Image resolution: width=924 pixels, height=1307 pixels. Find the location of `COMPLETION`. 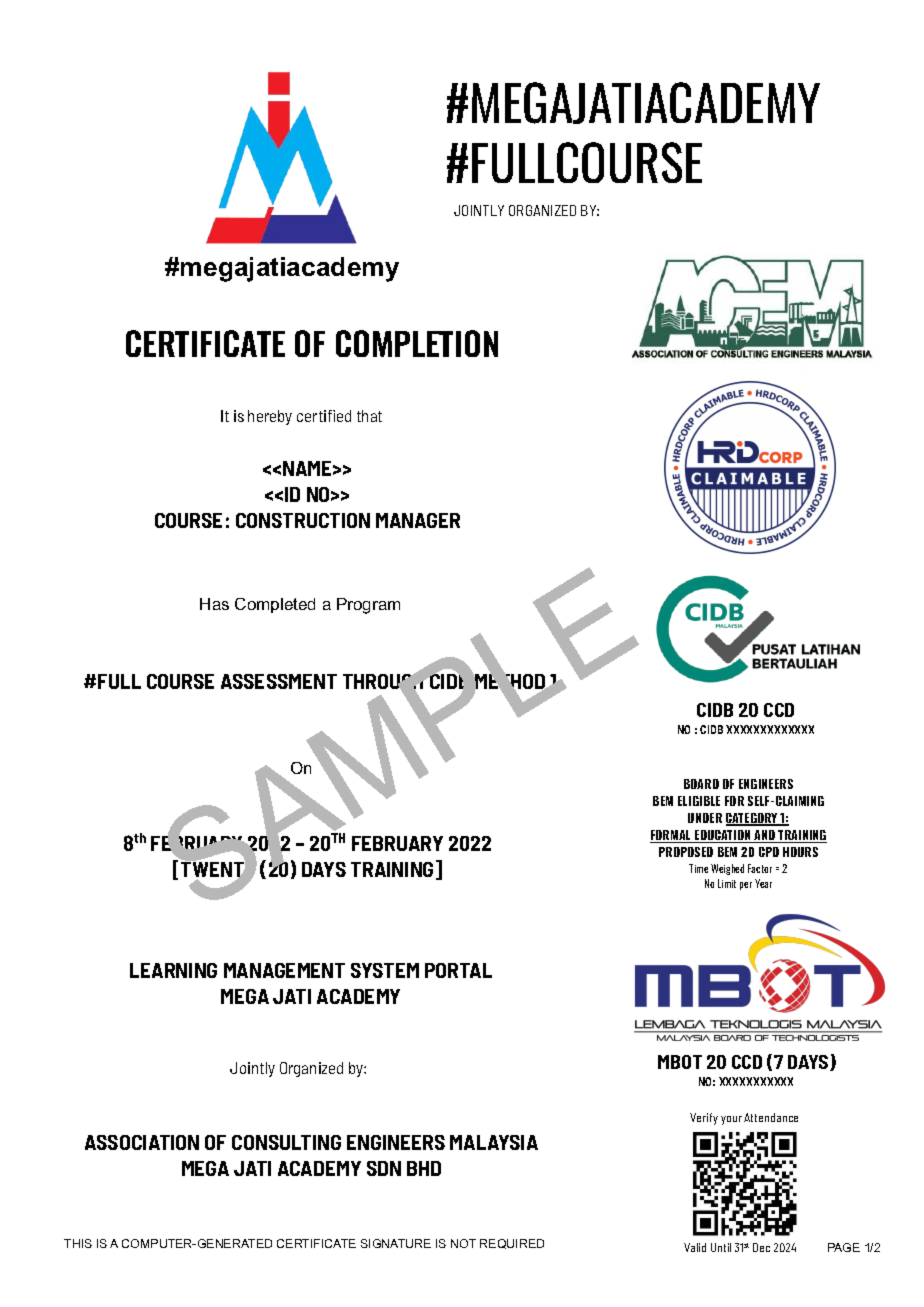

COMPLETION is located at coordinates (417, 343).
